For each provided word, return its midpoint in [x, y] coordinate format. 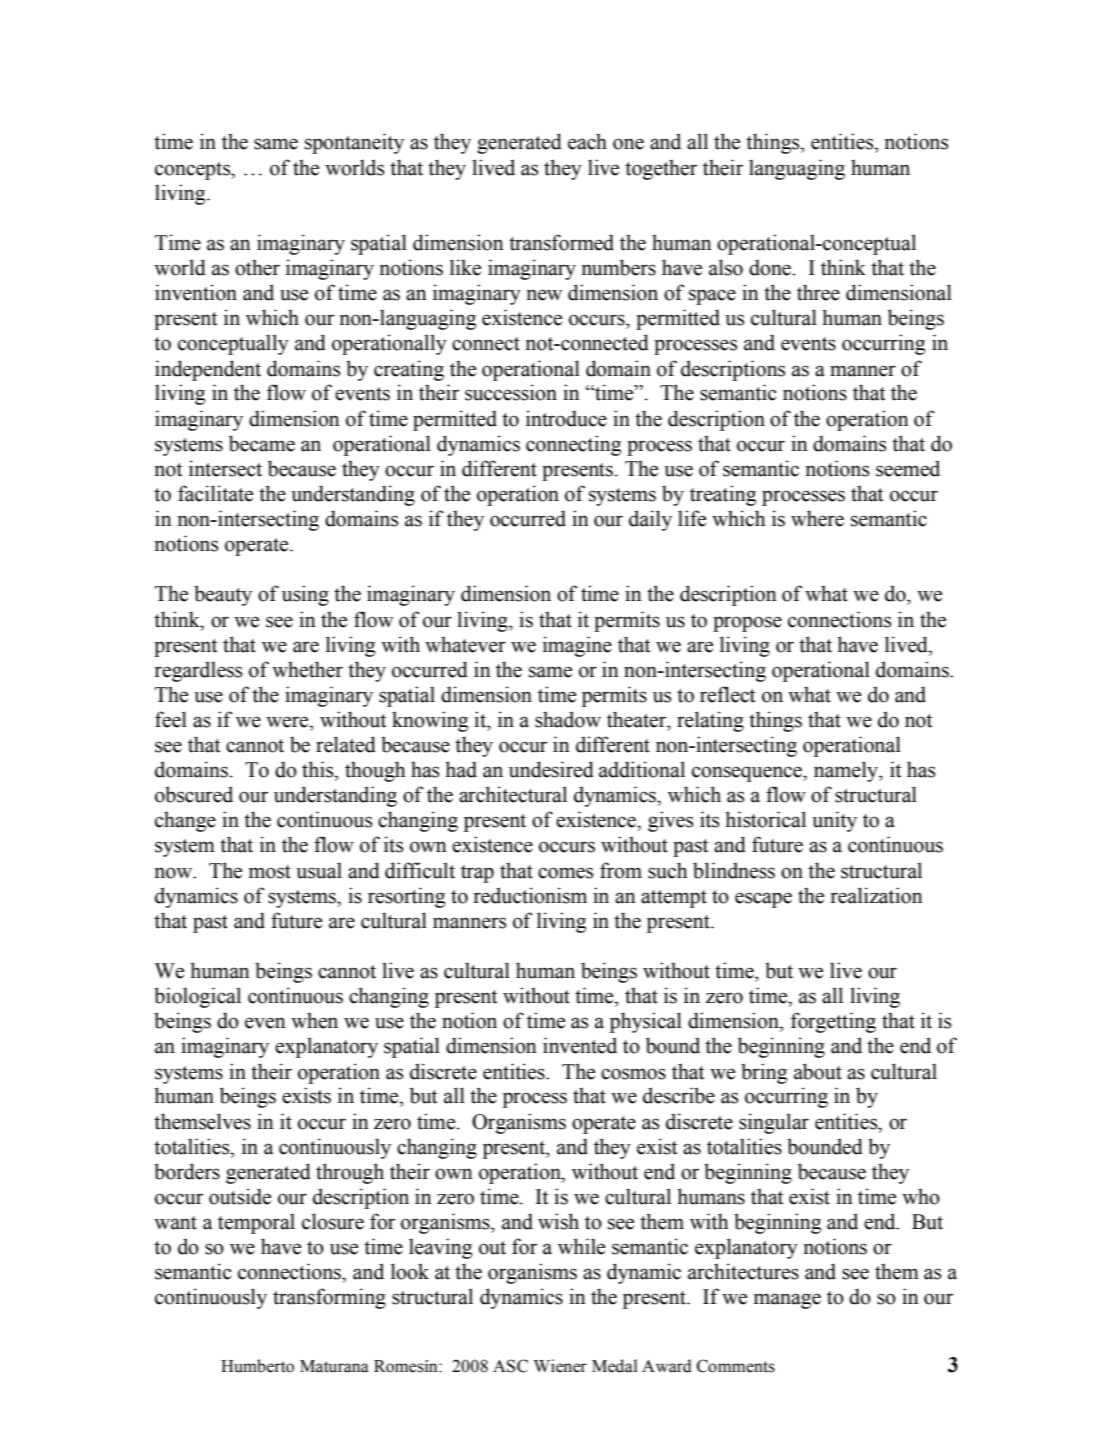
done [771, 267]
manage [787, 1301]
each [587, 141]
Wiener [560, 1366]
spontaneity [354, 143]
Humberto [257, 1366]
